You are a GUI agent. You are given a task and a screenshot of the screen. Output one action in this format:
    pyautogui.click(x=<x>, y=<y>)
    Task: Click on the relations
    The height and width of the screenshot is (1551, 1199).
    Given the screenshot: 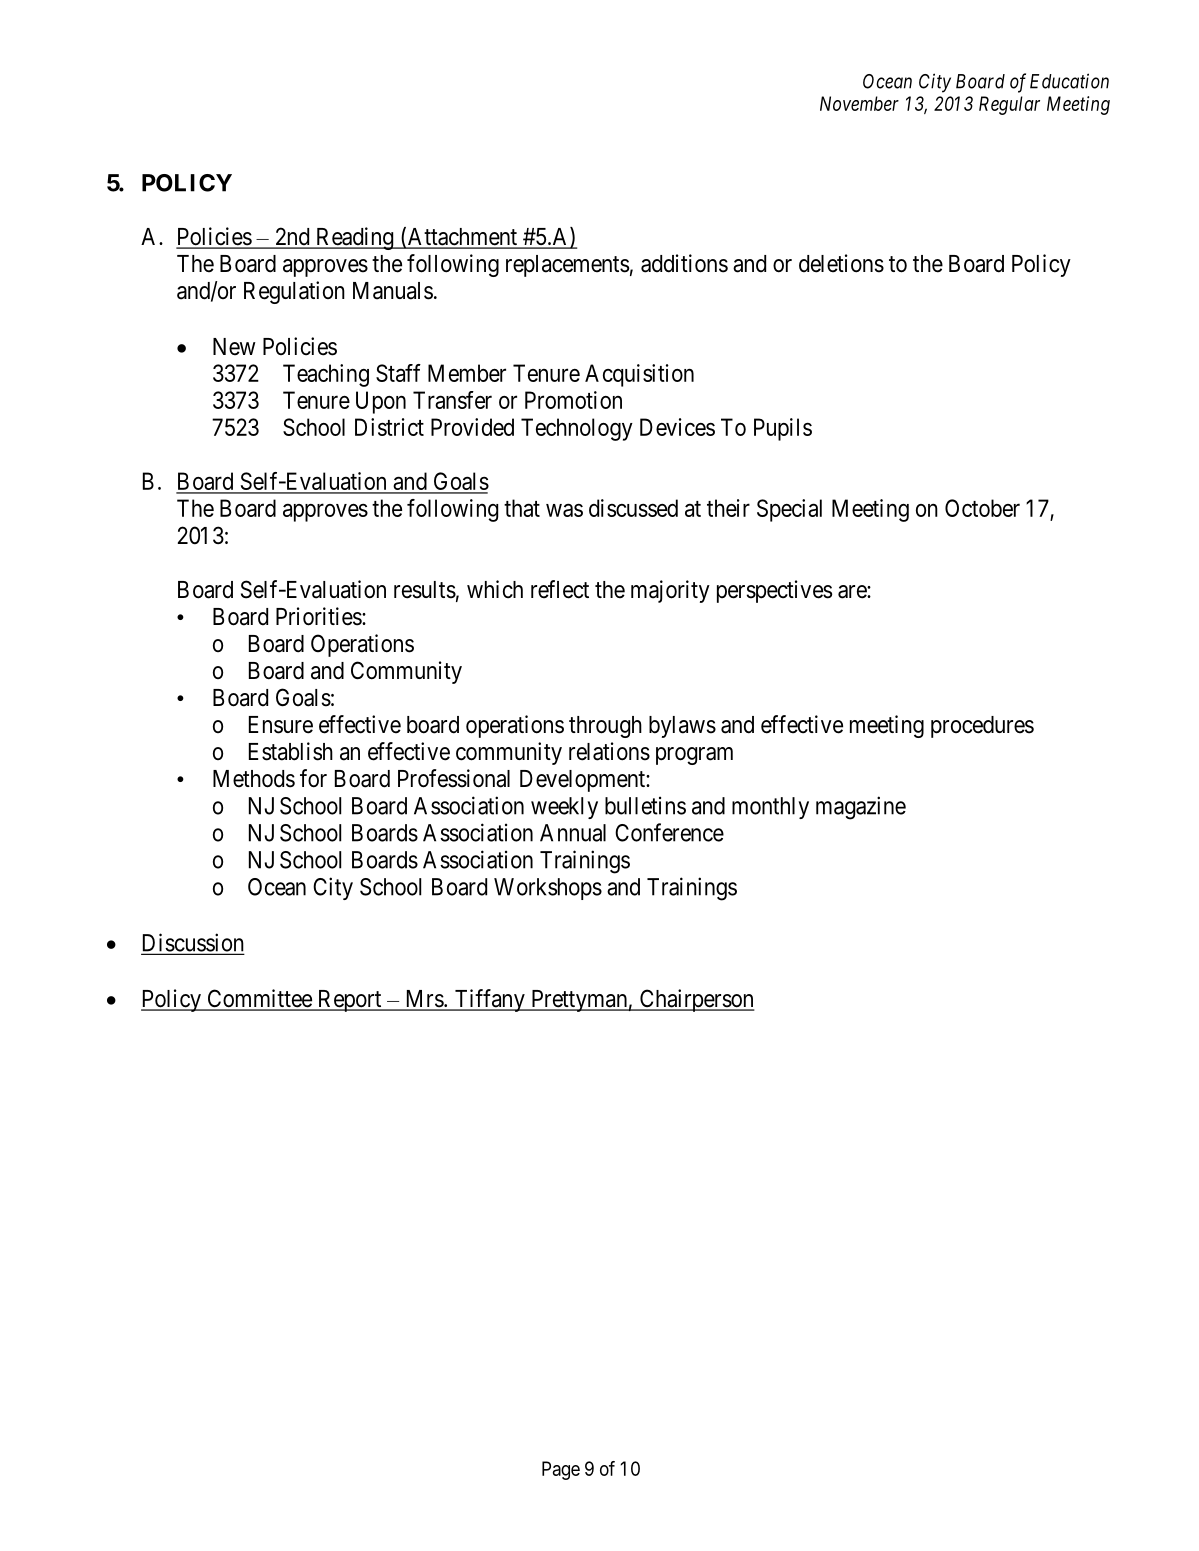 What is the action you would take?
    pyautogui.click(x=609, y=751)
